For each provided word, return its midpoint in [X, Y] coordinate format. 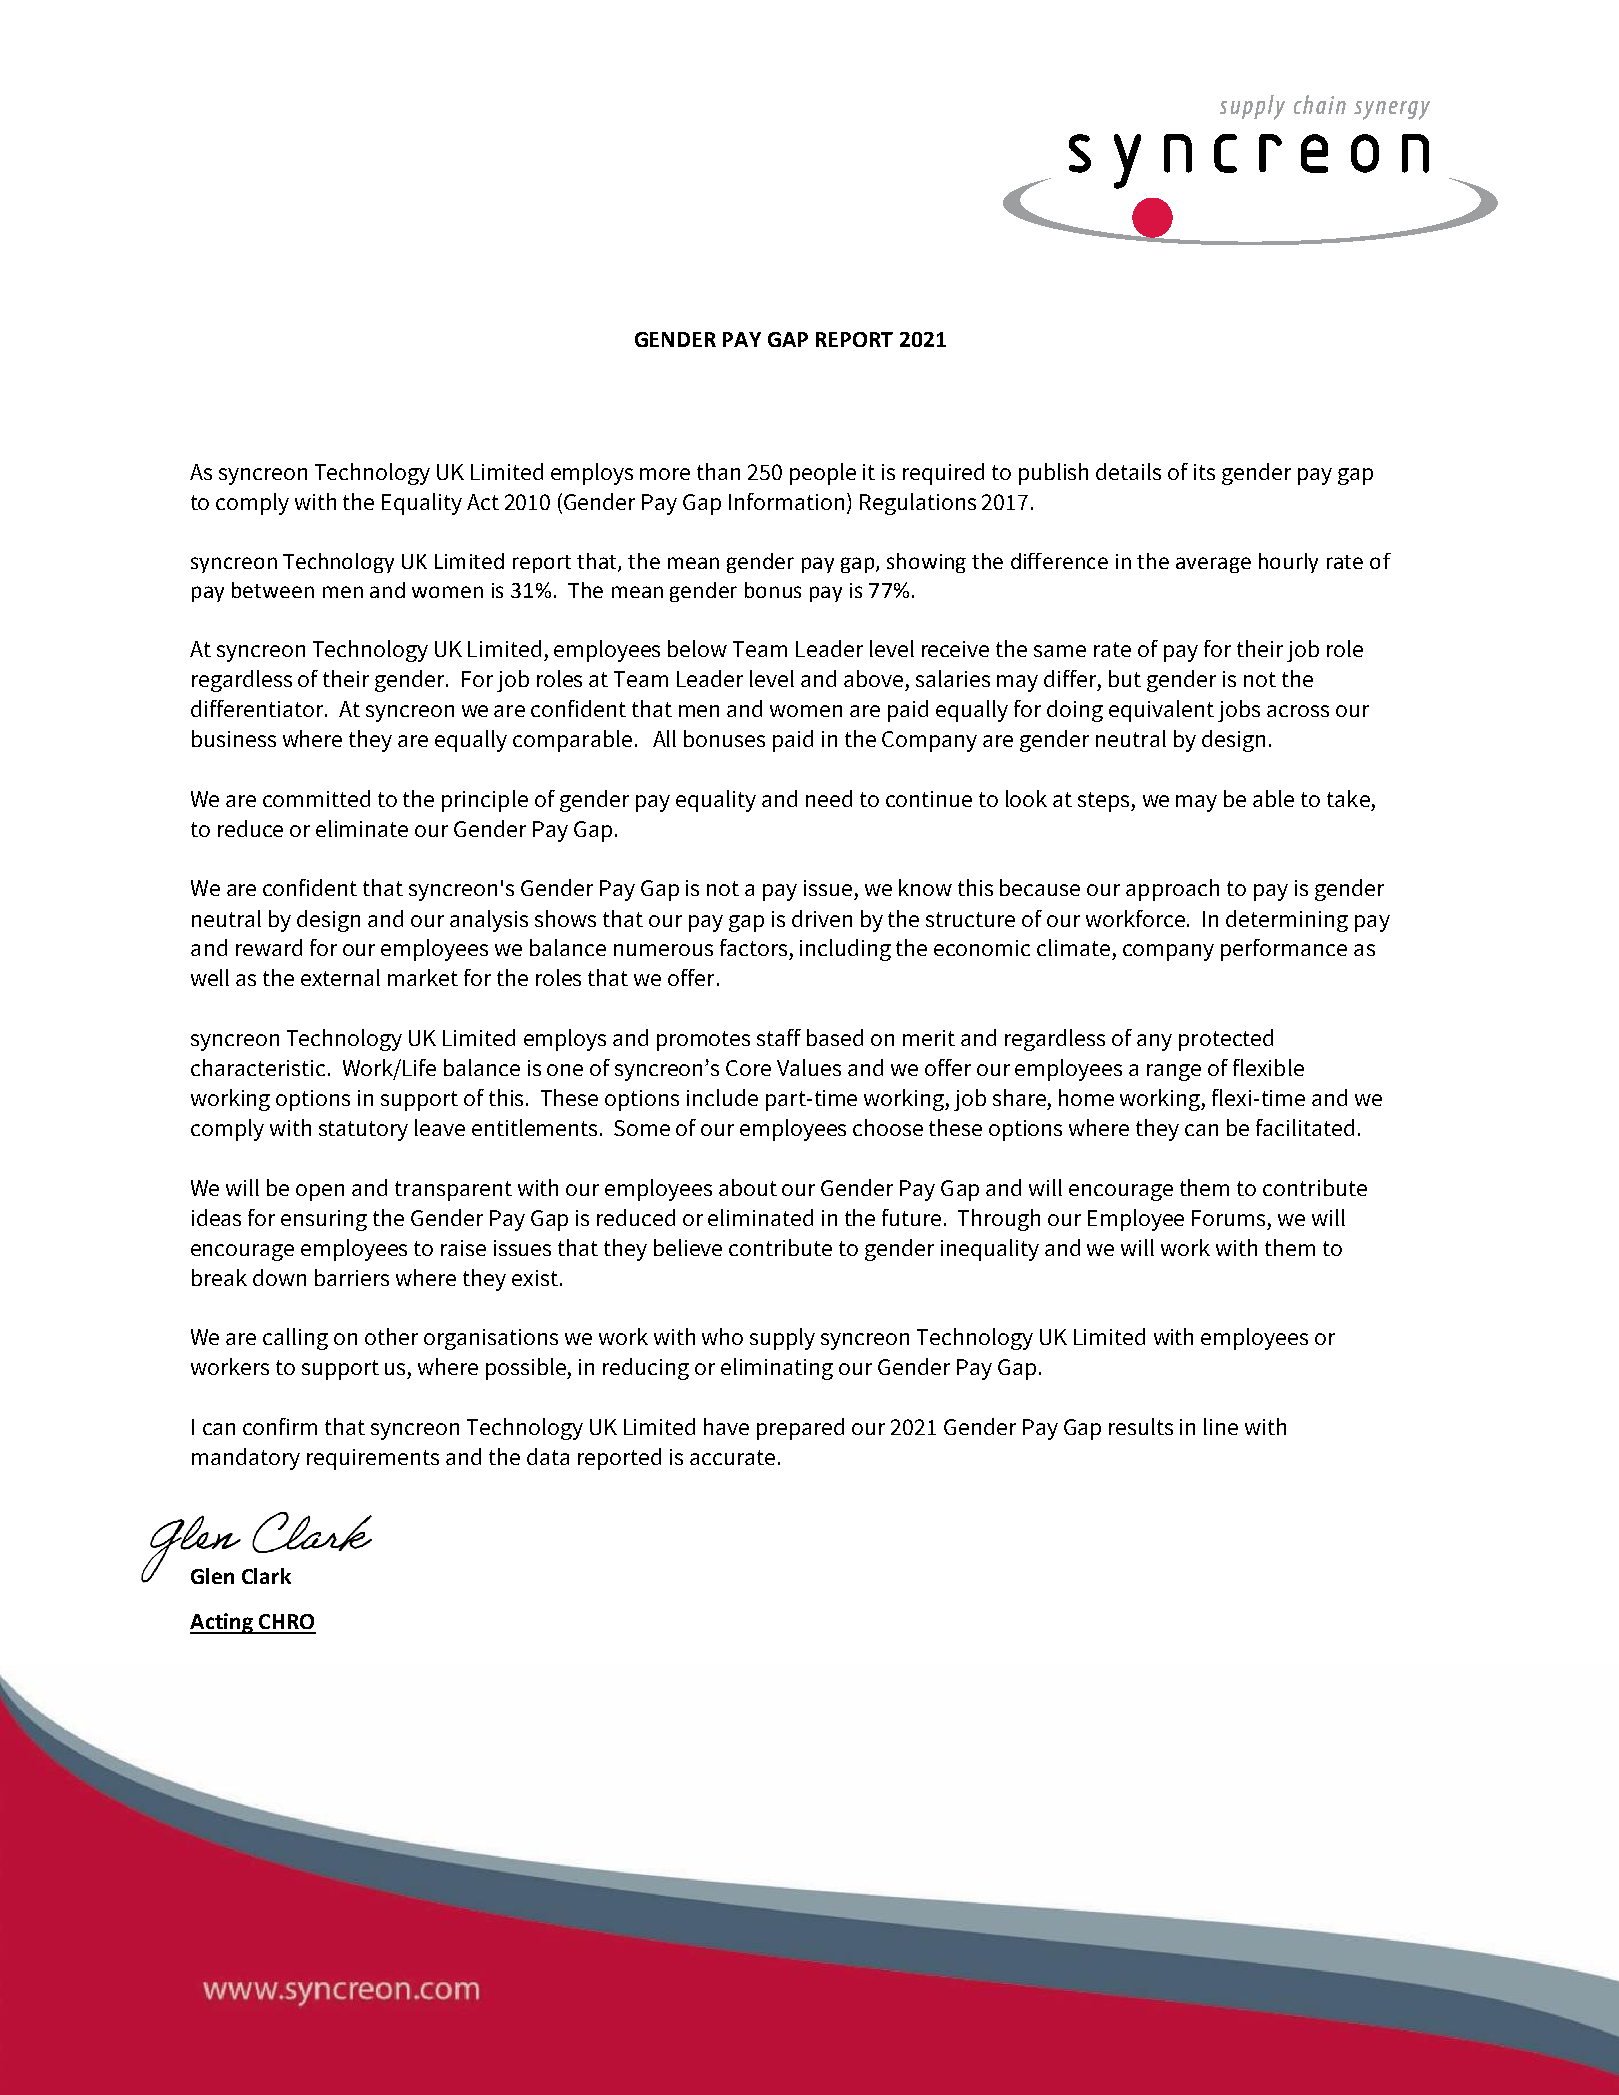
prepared [800, 1429]
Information [788, 503]
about [748, 1187]
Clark [266, 1576]
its [1204, 472]
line [1221, 1426]
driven [822, 918]
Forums [1228, 1218]
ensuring [324, 1220]
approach [1172, 890]
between [273, 590]
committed [316, 798]
